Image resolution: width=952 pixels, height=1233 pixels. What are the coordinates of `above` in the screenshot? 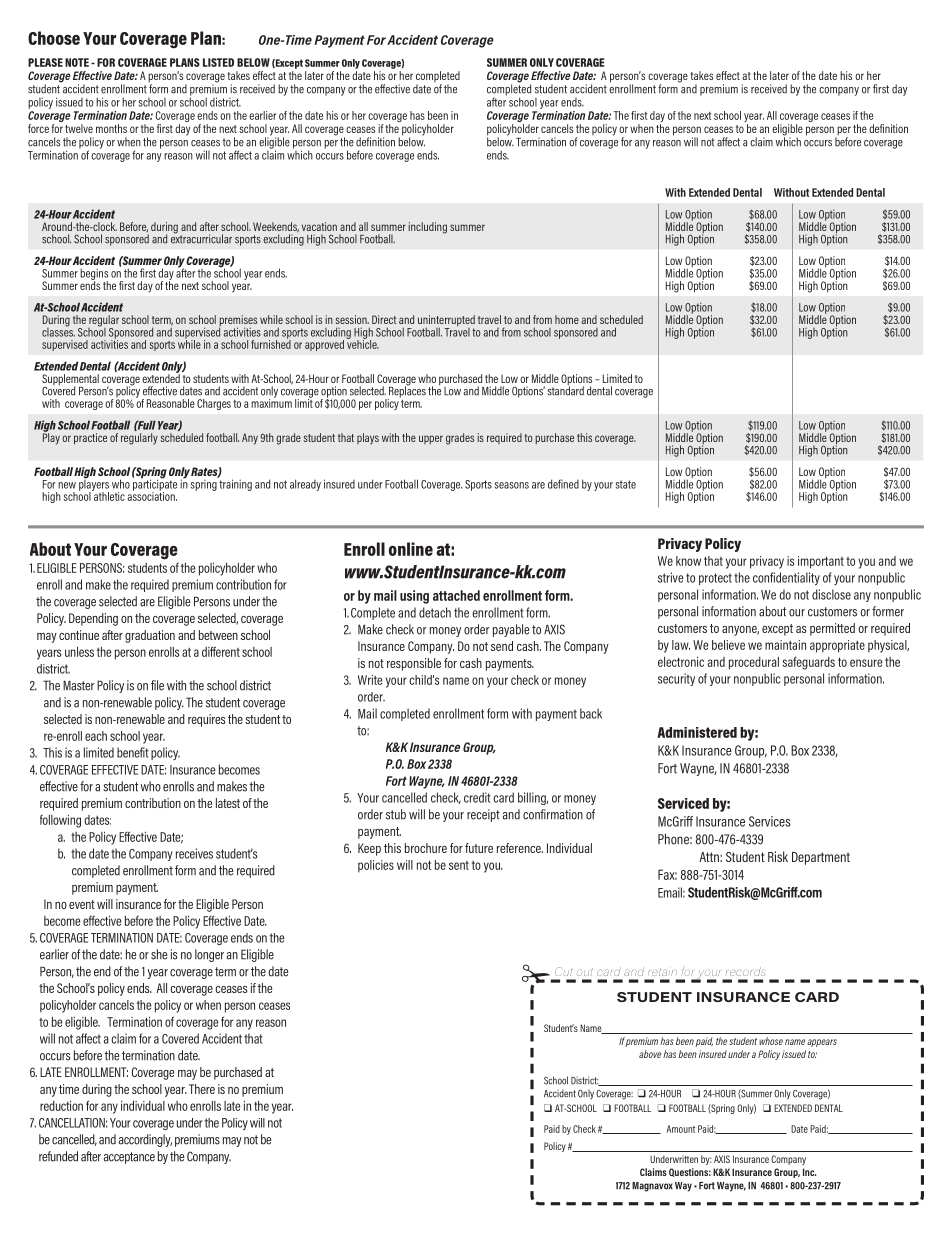 It's located at (650, 1054).
